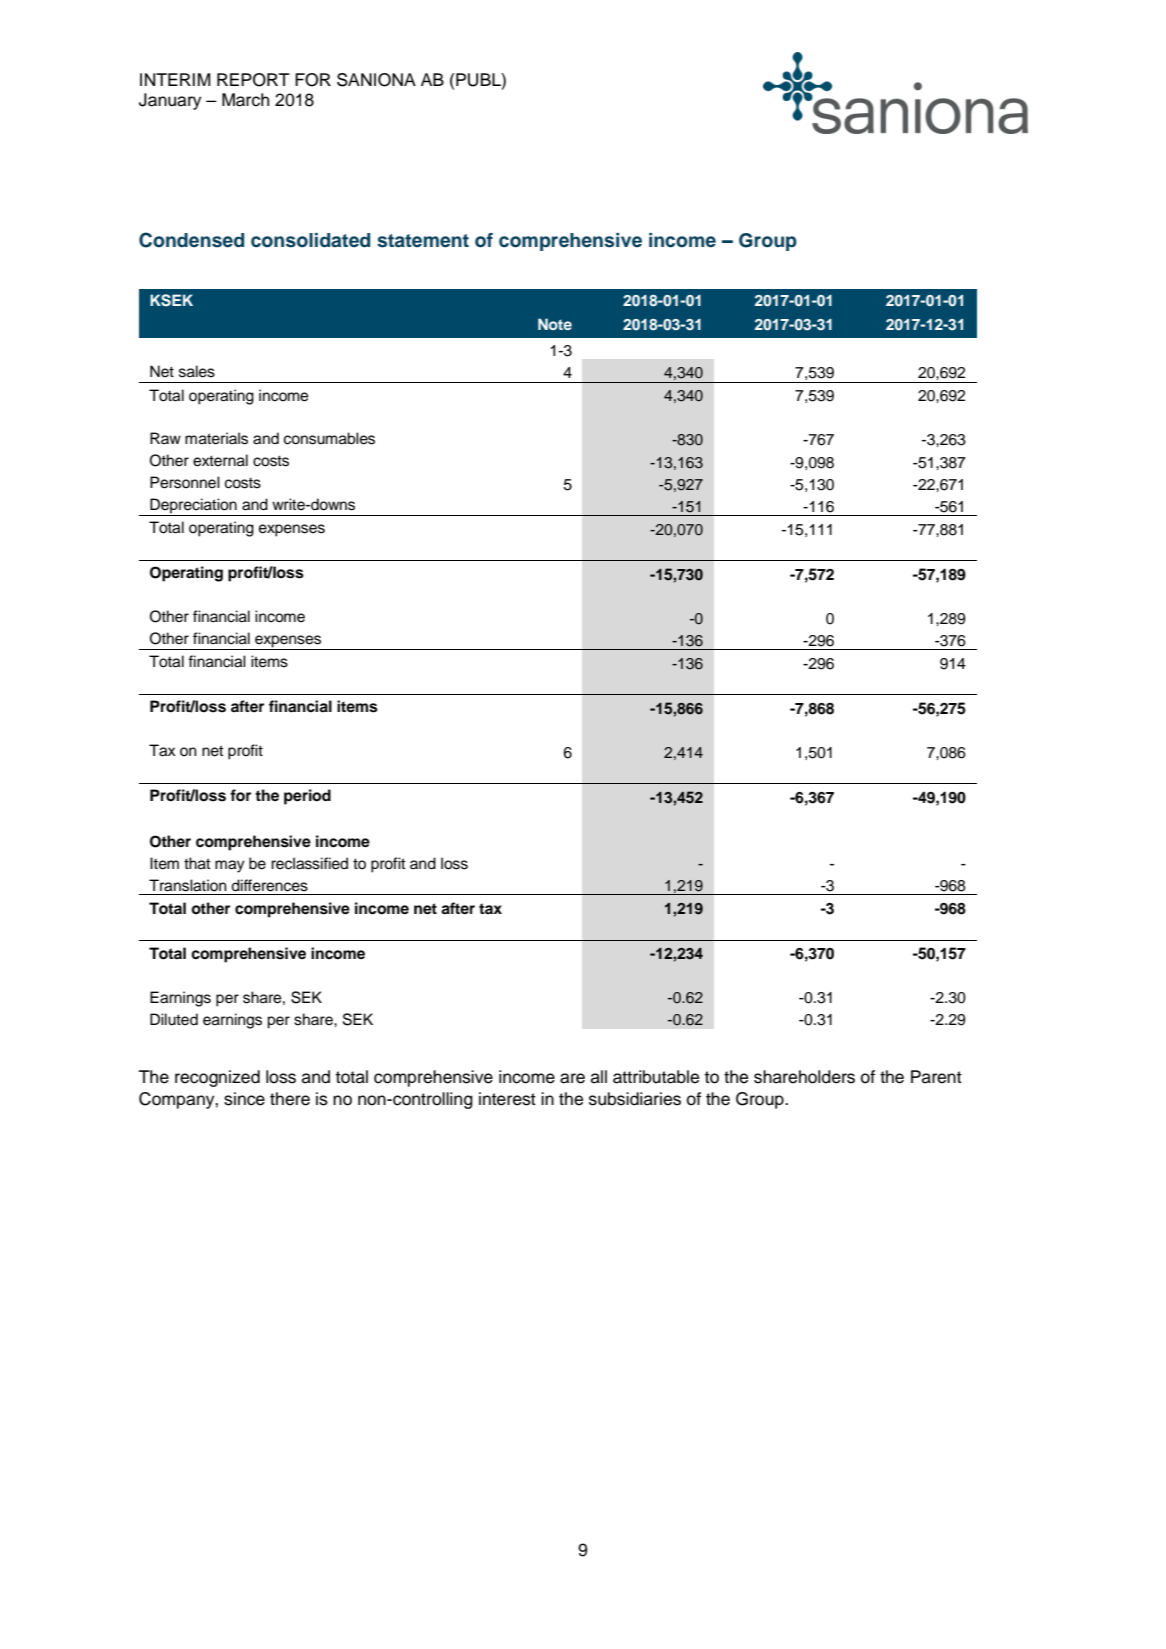 This screenshot has width=1166, height=1649. I want to click on materials, so click(216, 438).
